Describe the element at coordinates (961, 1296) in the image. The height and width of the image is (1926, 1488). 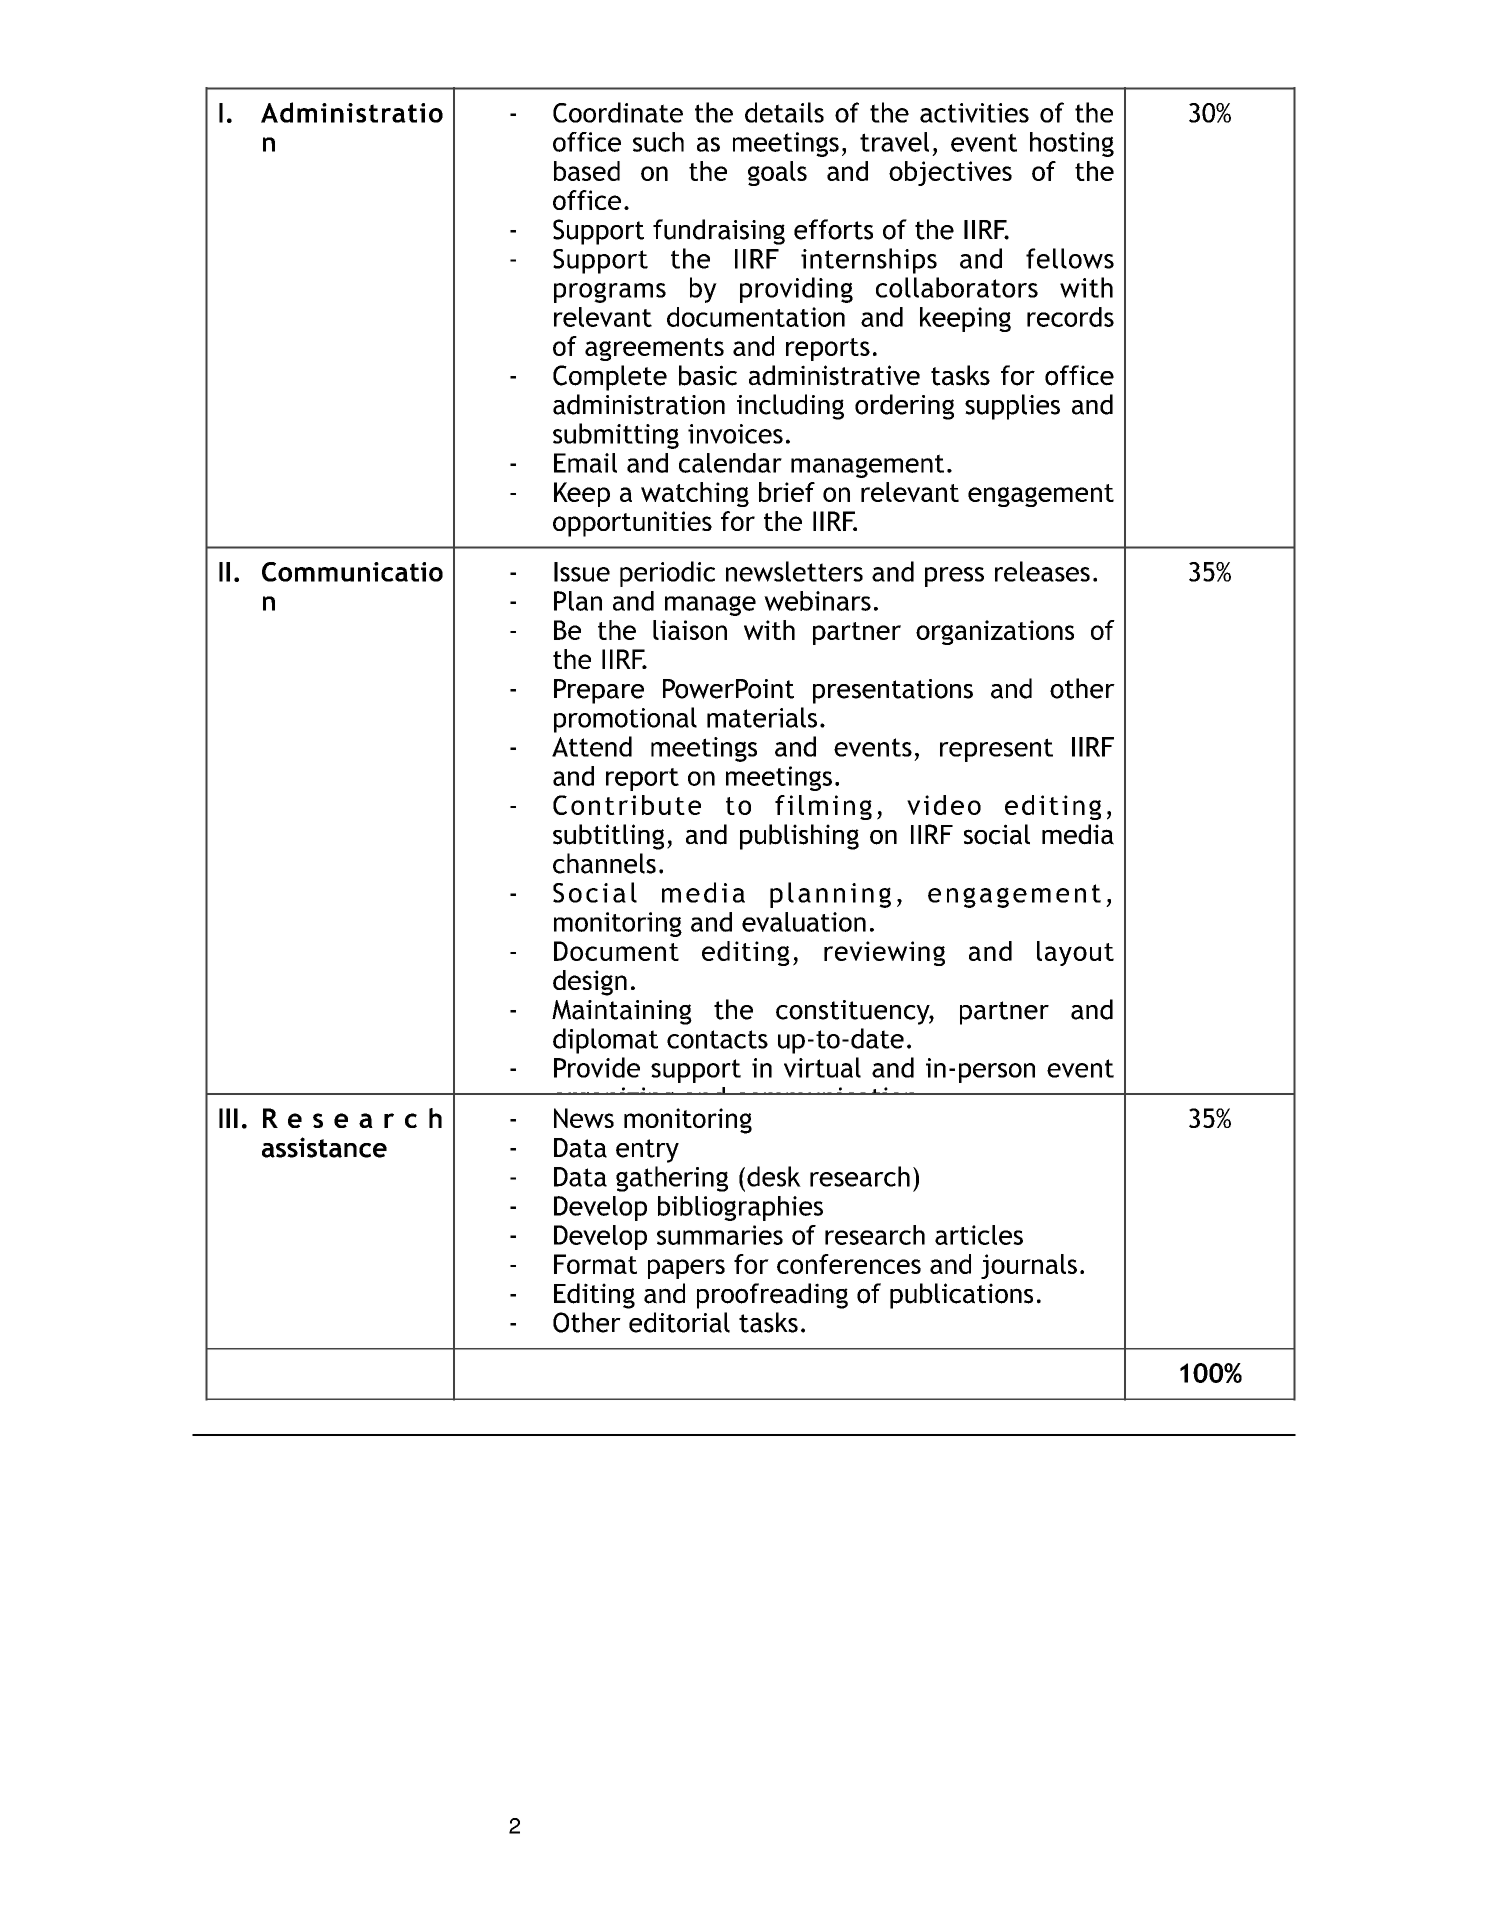
I see `publications` at that location.
